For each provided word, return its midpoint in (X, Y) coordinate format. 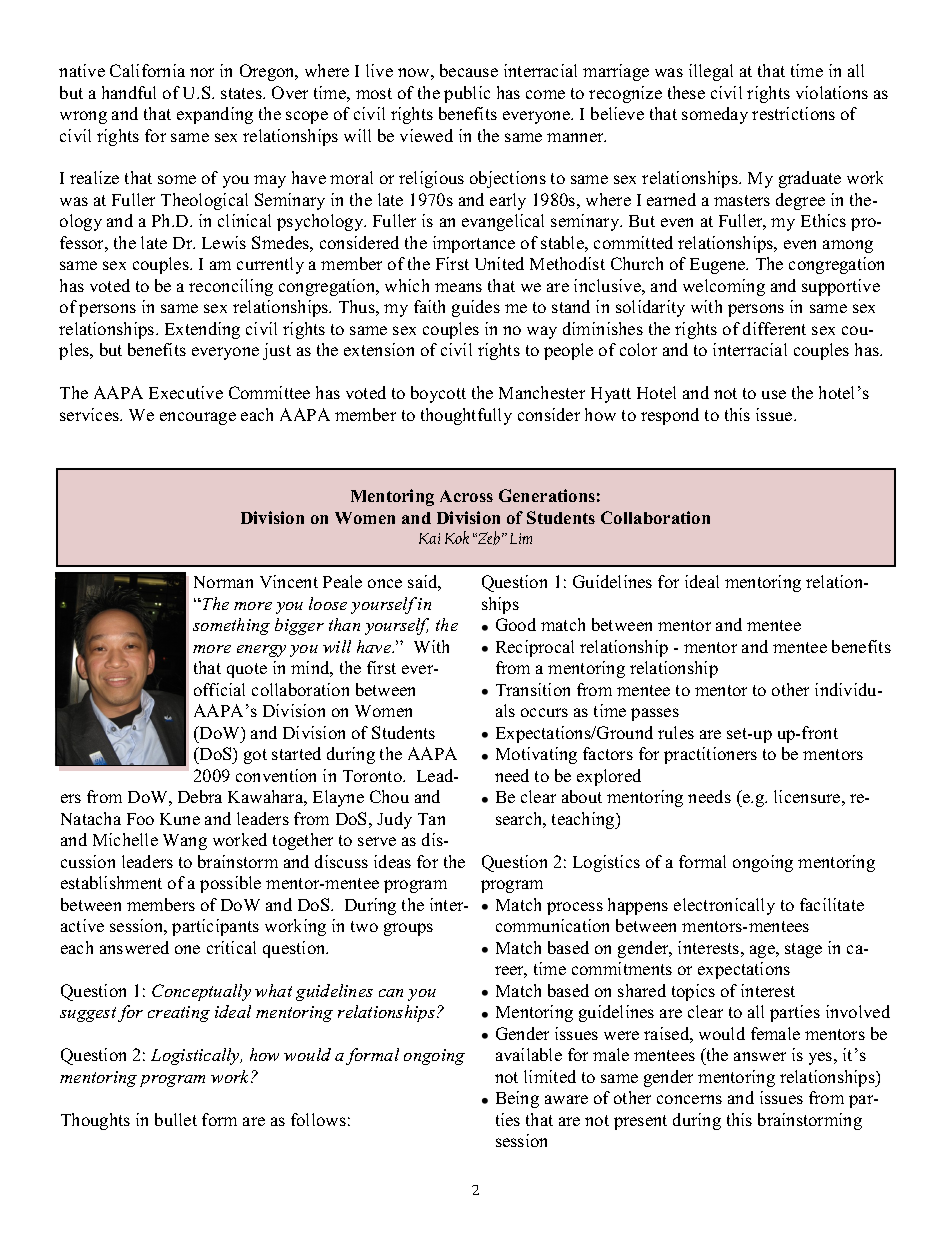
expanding (215, 115)
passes (655, 714)
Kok (457, 537)
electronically (724, 906)
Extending (202, 330)
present (640, 1122)
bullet (176, 1119)
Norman (223, 582)
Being (517, 1099)
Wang (185, 842)
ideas (392, 861)
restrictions (793, 113)
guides (476, 308)
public (467, 94)
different (774, 328)
